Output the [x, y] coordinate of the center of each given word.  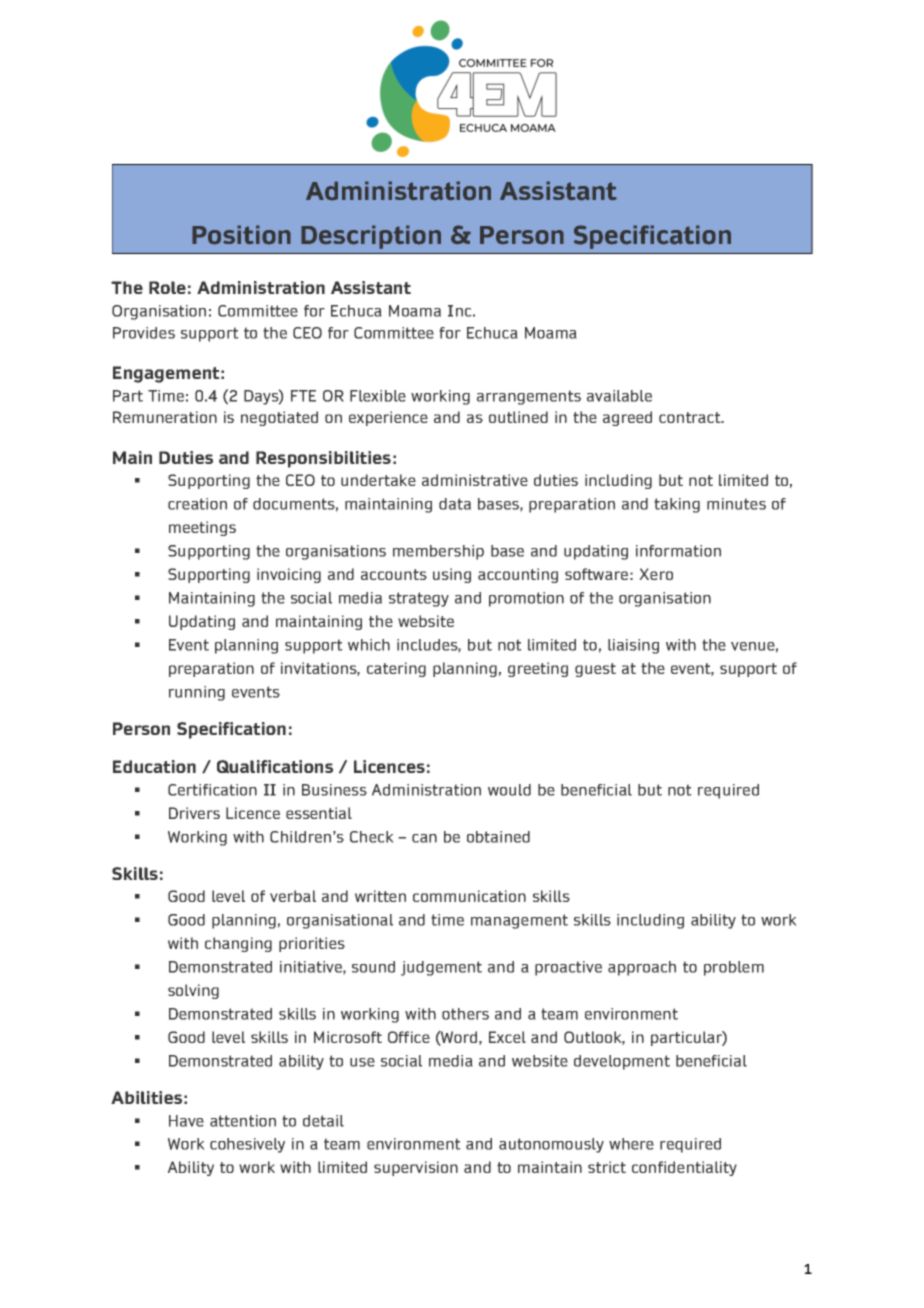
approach [642, 968]
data [455, 504]
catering [396, 669]
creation [197, 504]
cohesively [247, 1145]
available [619, 396]
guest [595, 670]
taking [677, 505]
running [197, 693]
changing [238, 944]
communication [469, 896]
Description [371, 237]
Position [241, 235]
